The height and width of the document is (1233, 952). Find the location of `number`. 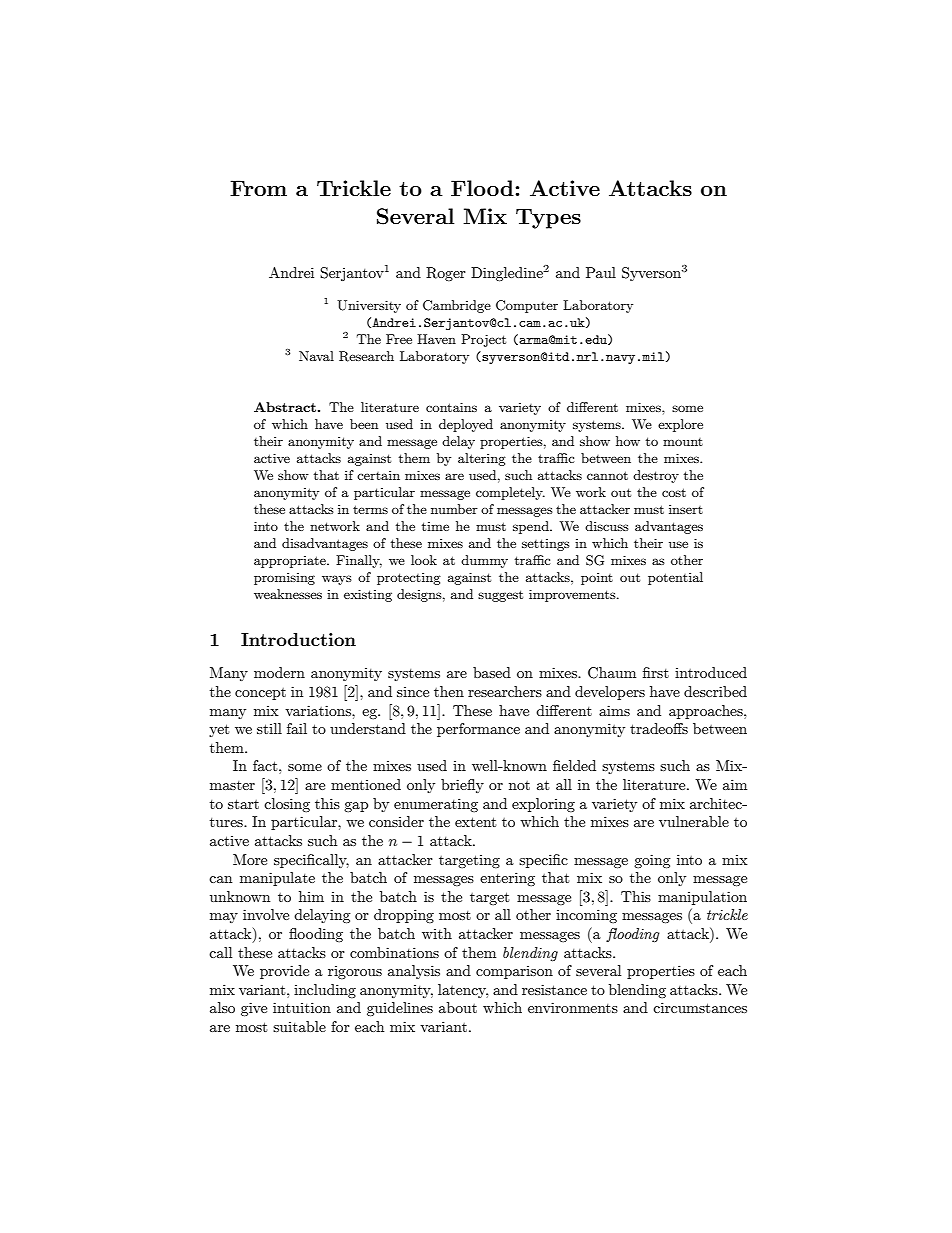

number is located at coordinates (454, 509).
